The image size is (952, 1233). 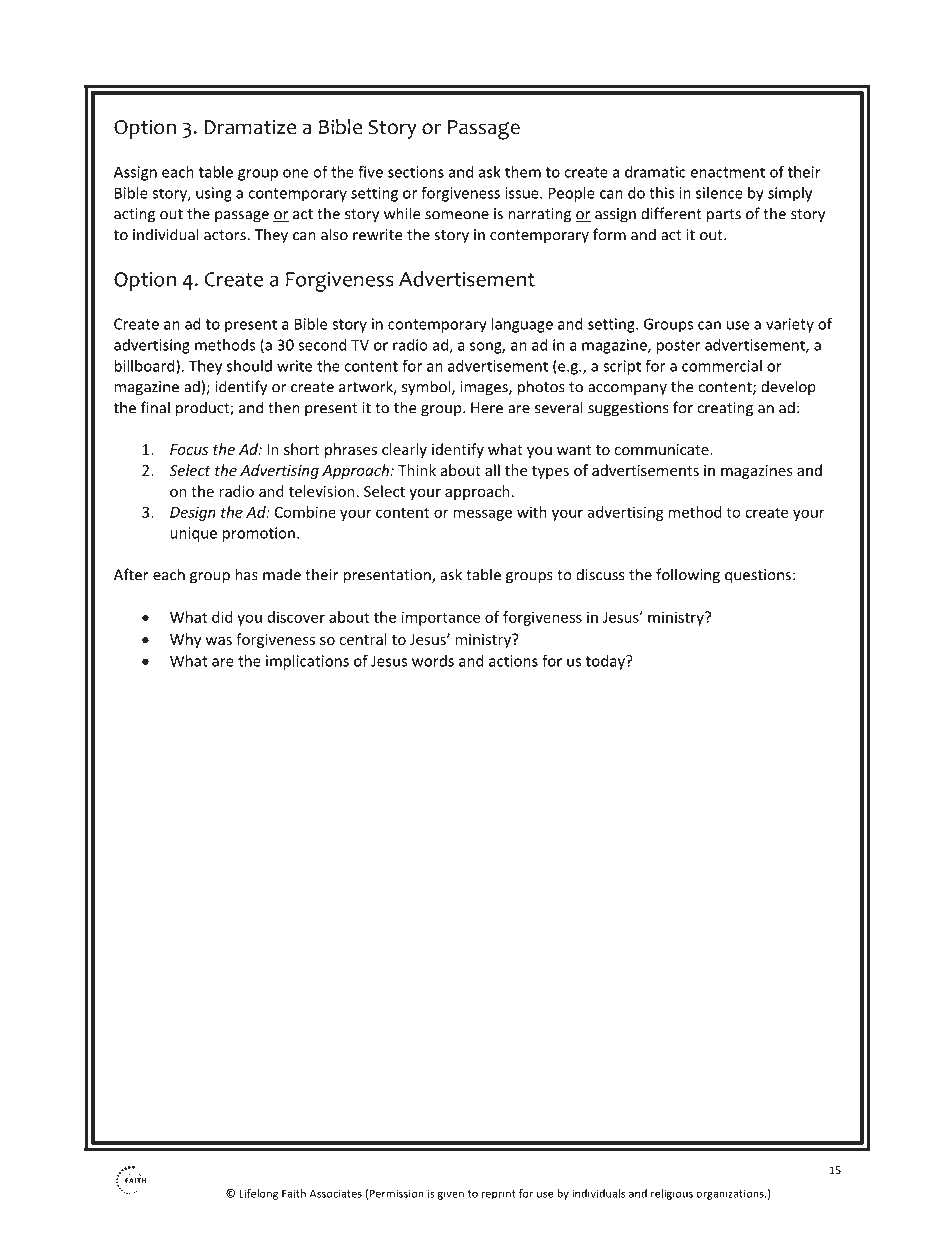 What do you see at coordinates (258, 1194) in the document?
I see `Lifelong` at bounding box center [258, 1194].
